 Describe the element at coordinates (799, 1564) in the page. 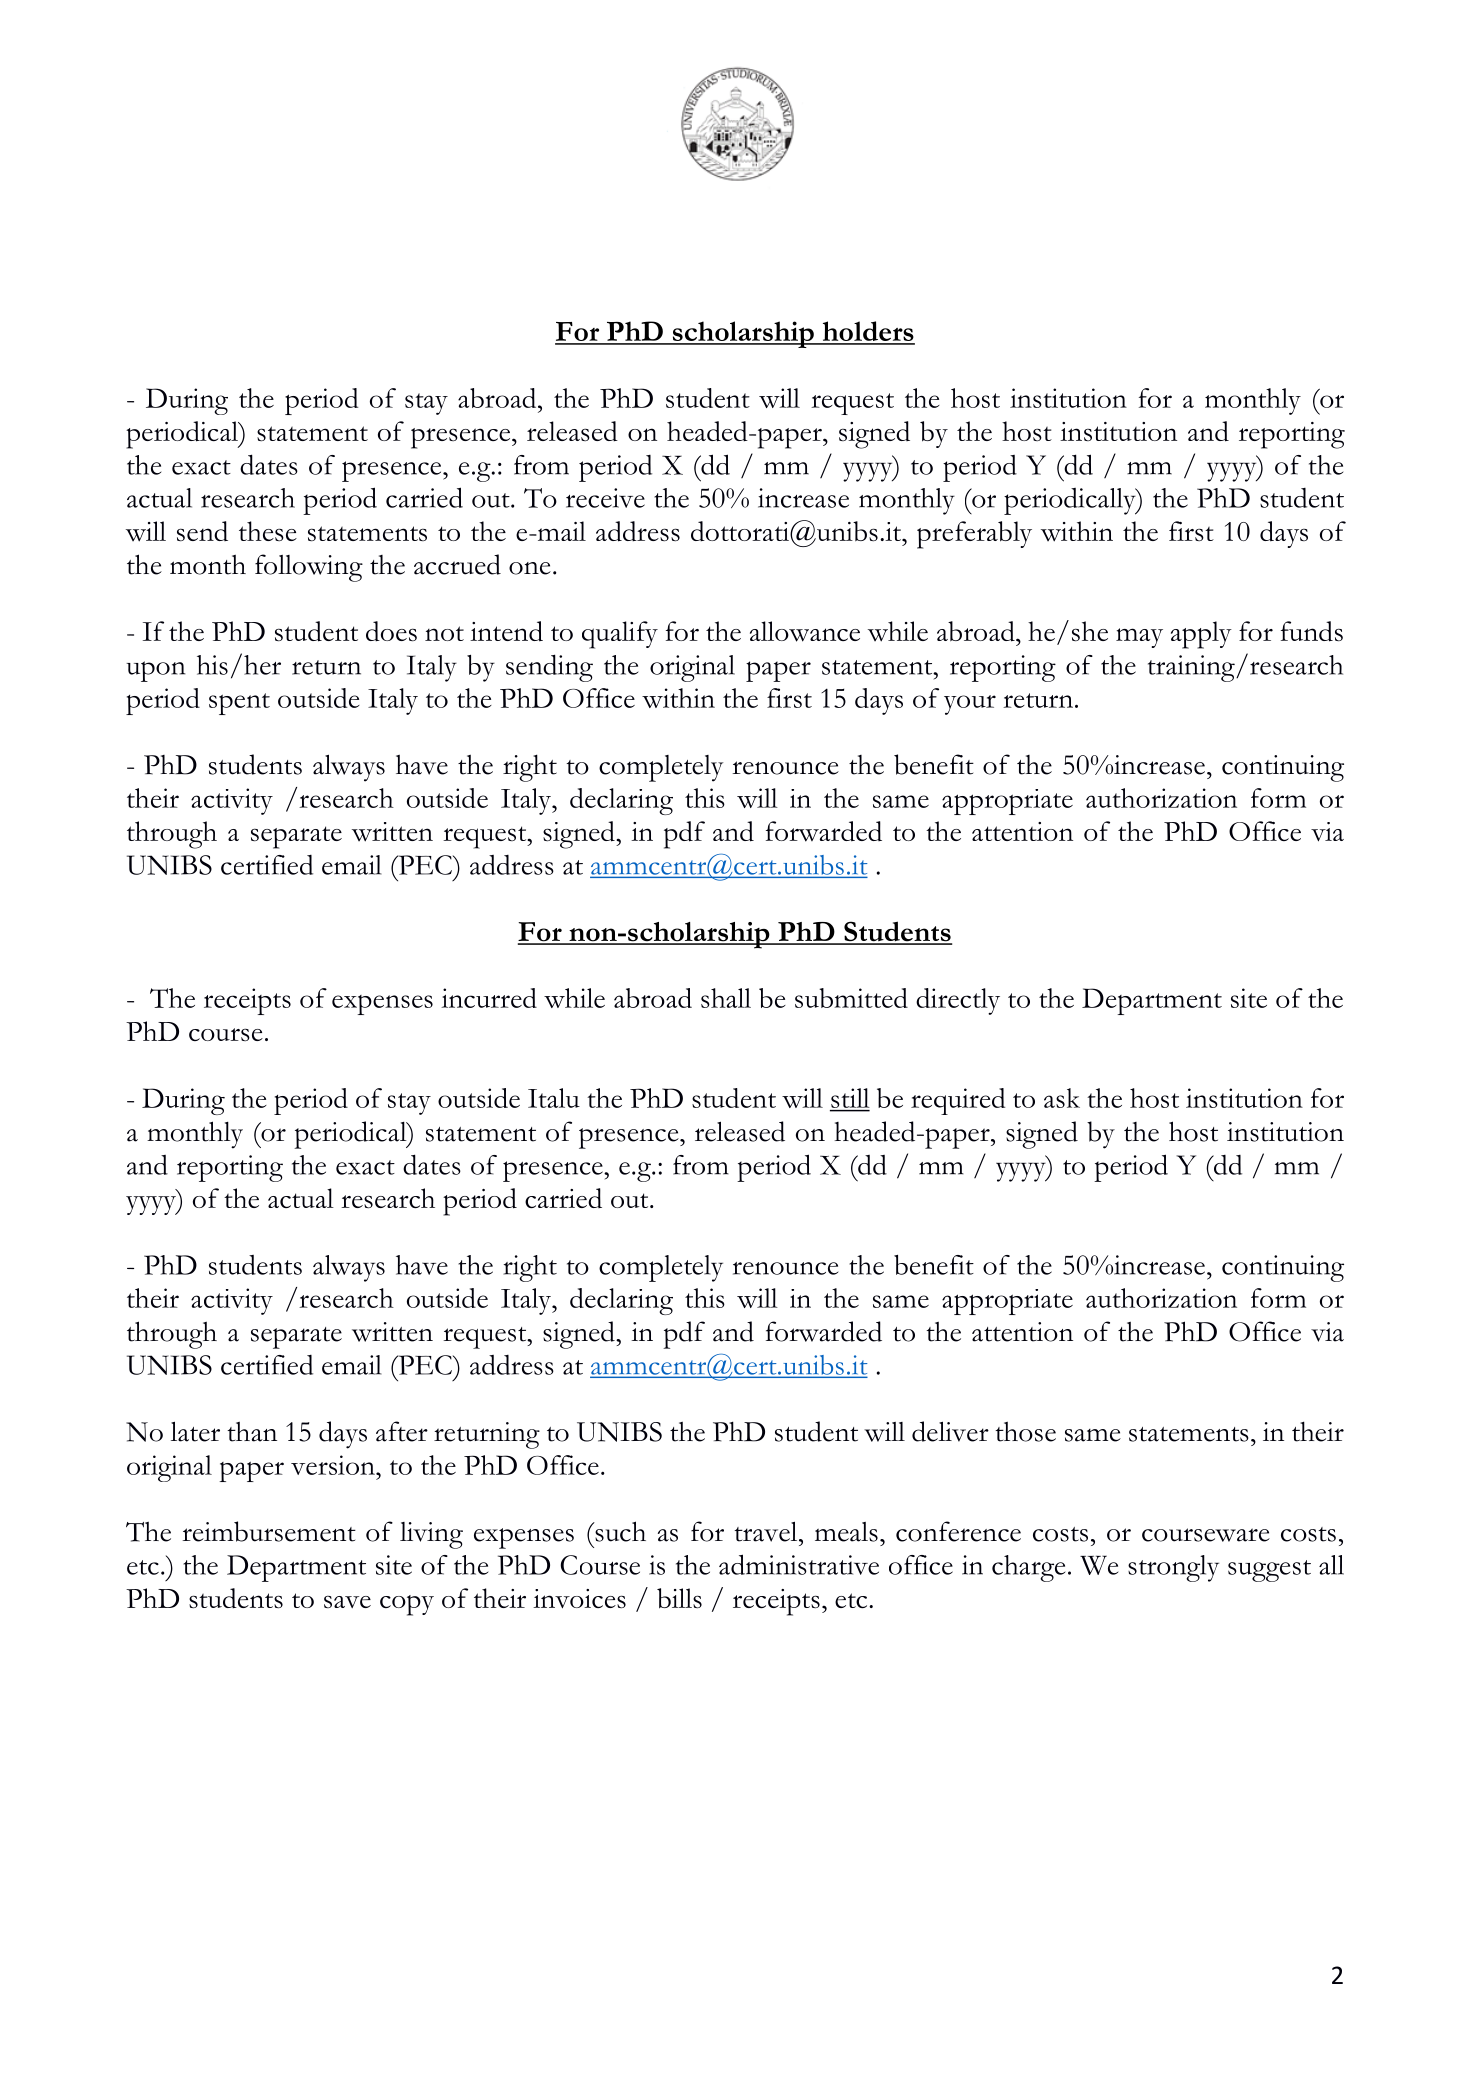

I see `administrative` at that location.
